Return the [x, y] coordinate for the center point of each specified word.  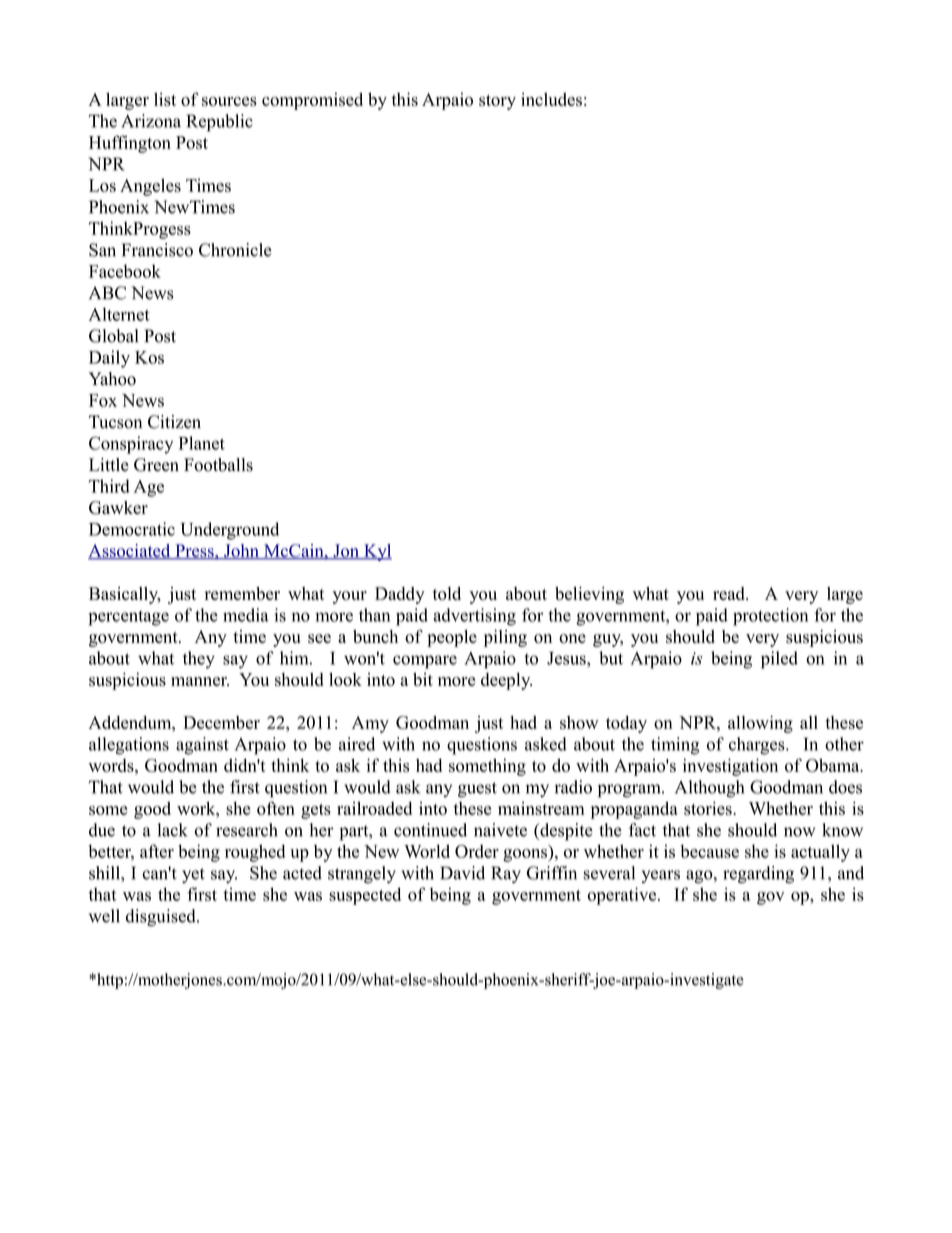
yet [193, 875]
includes [551, 99]
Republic [220, 123]
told [447, 593]
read [730, 593]
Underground [229, 531]
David [462, 873]
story [497, 102]
